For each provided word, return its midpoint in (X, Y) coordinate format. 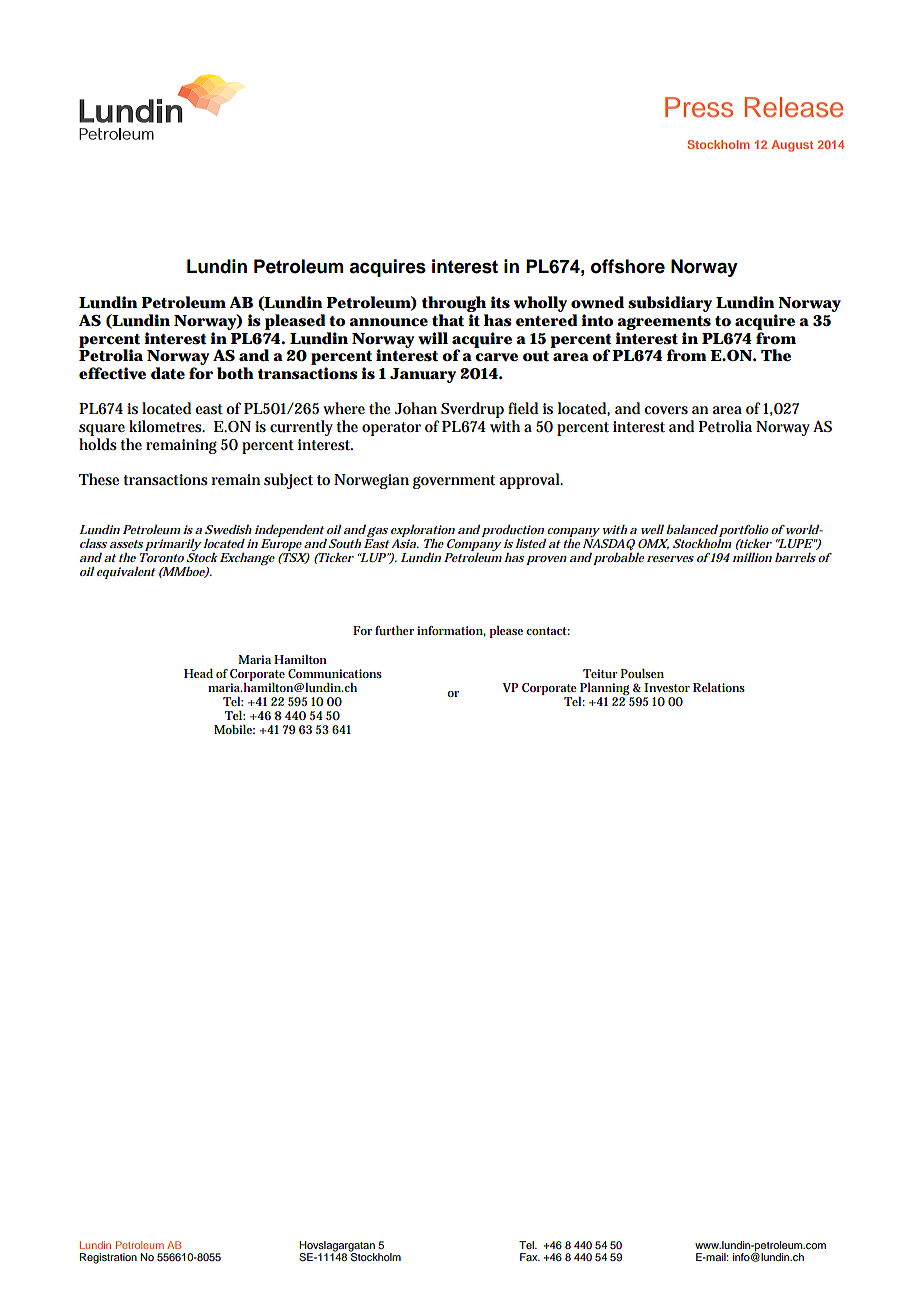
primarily (173, 545)
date (168, 373)
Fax (530, 1257)
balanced (692, 529)
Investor (667, 687)
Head (198, 673)
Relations (719, 687)
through (455, 305)
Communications (335, 673)
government (454, 482)
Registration (108, 1258)
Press (699, 107)
